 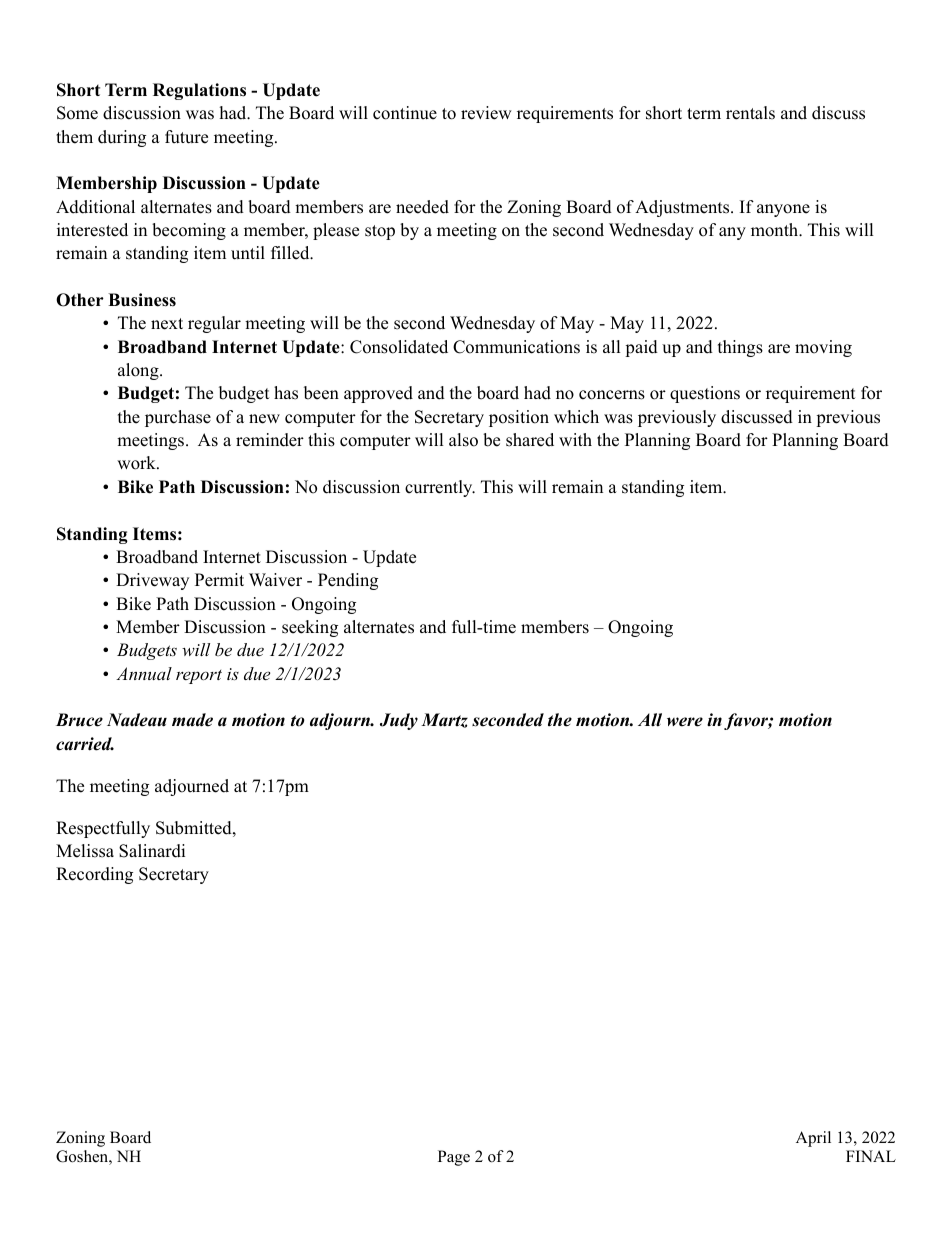 What do you see at coordinates (685, 722) in the document?
I see `were` at bounding box center [685, 722].
